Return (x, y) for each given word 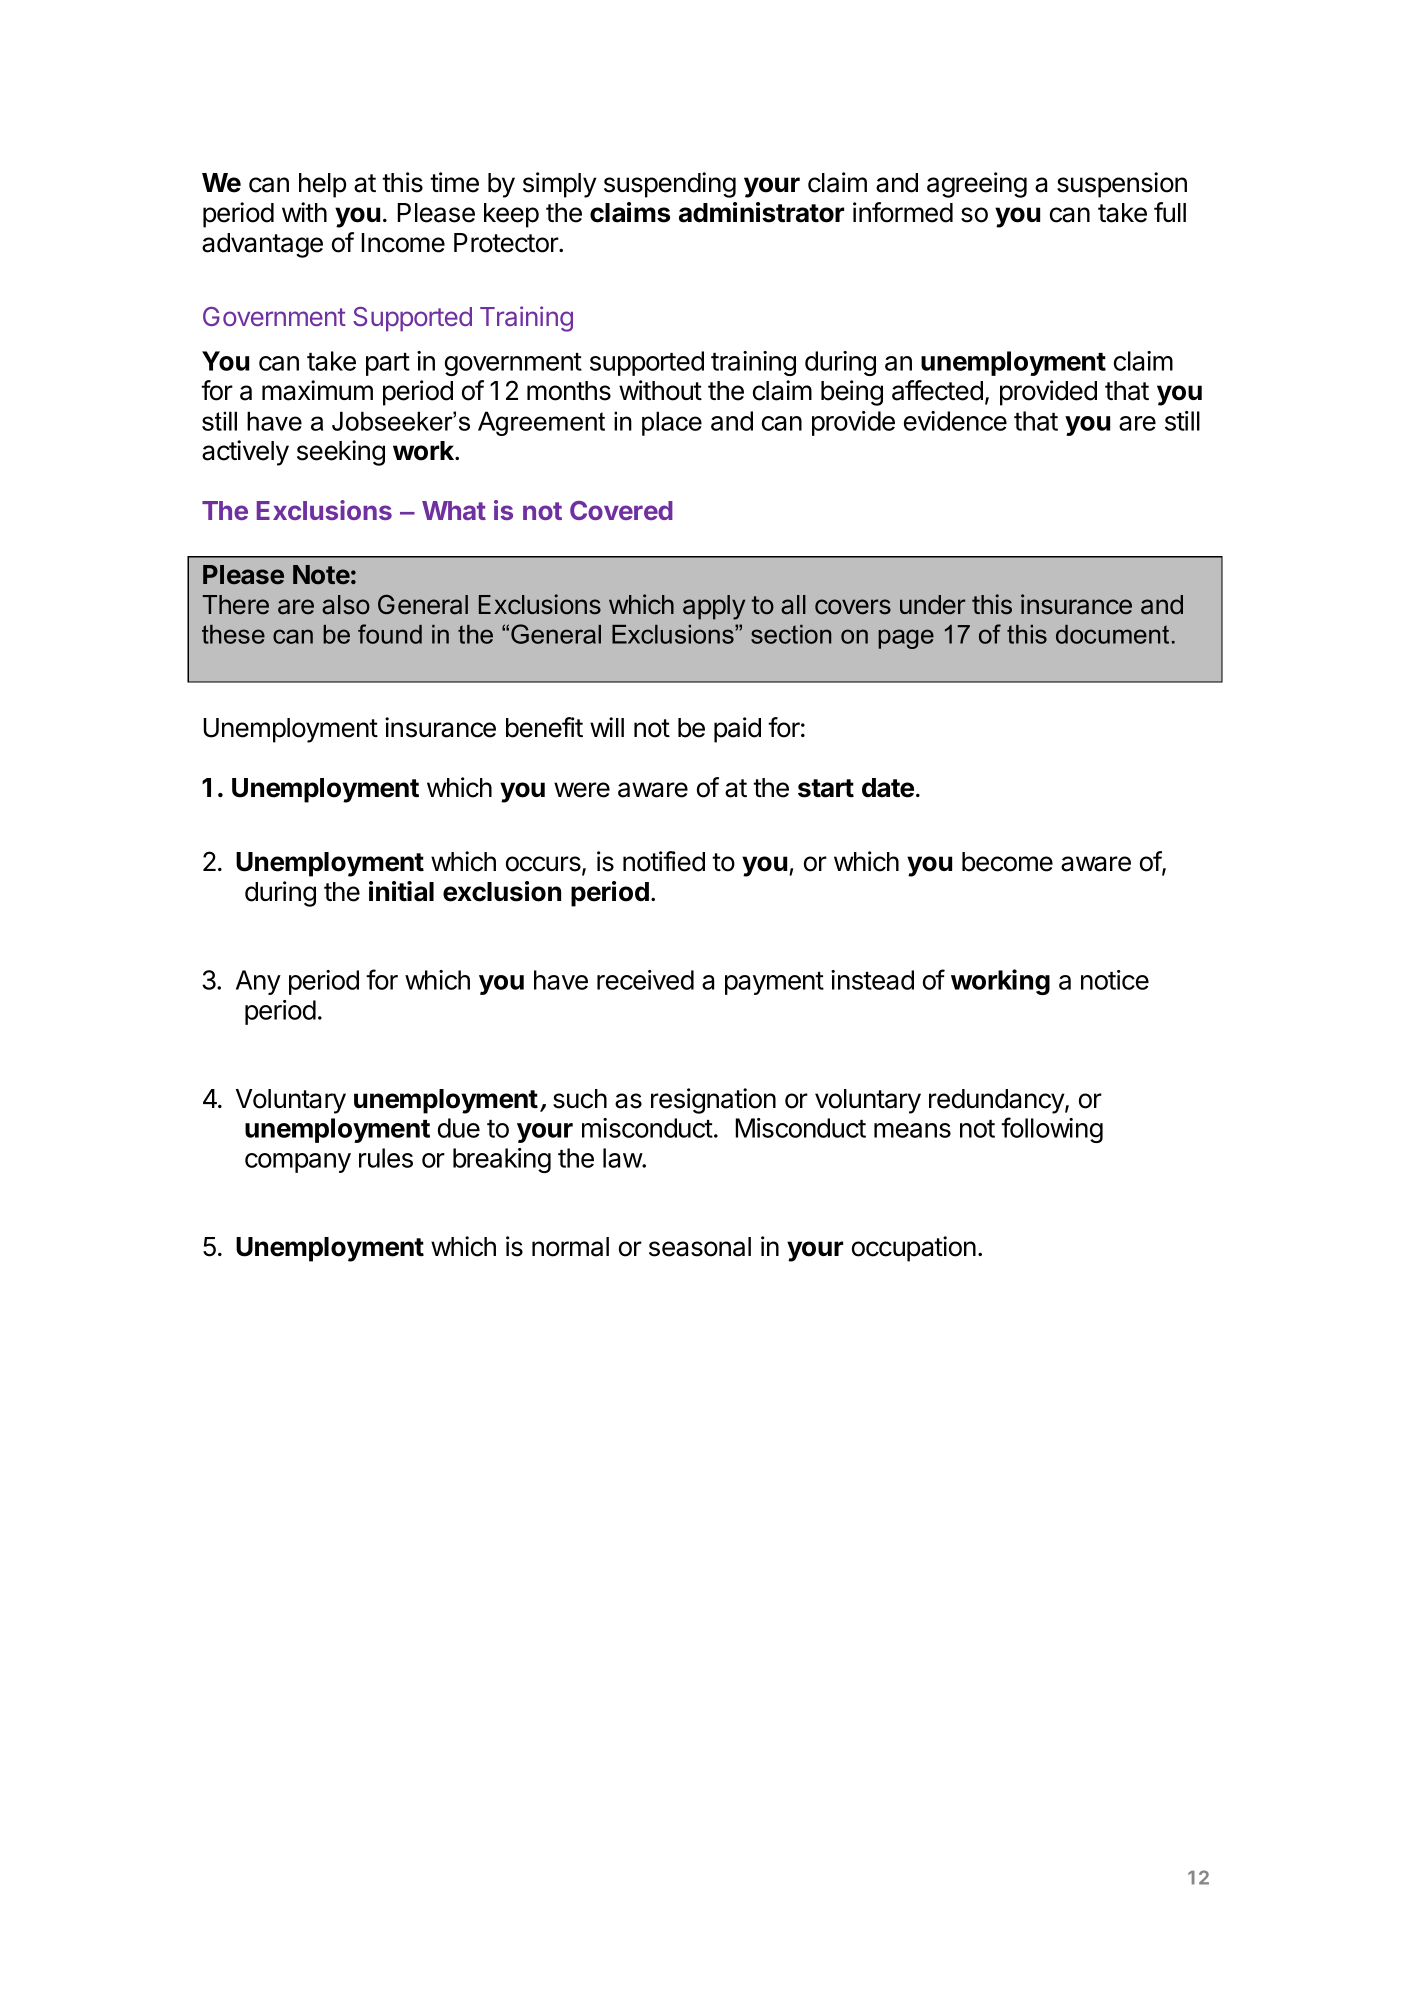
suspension (1122, 185)
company (298, 1163)
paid (737, 730)
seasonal (700, 1247)
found (390, 634)
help (322, 185)
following (1052, 1130)
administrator (761, 212)
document (1112, 634)
